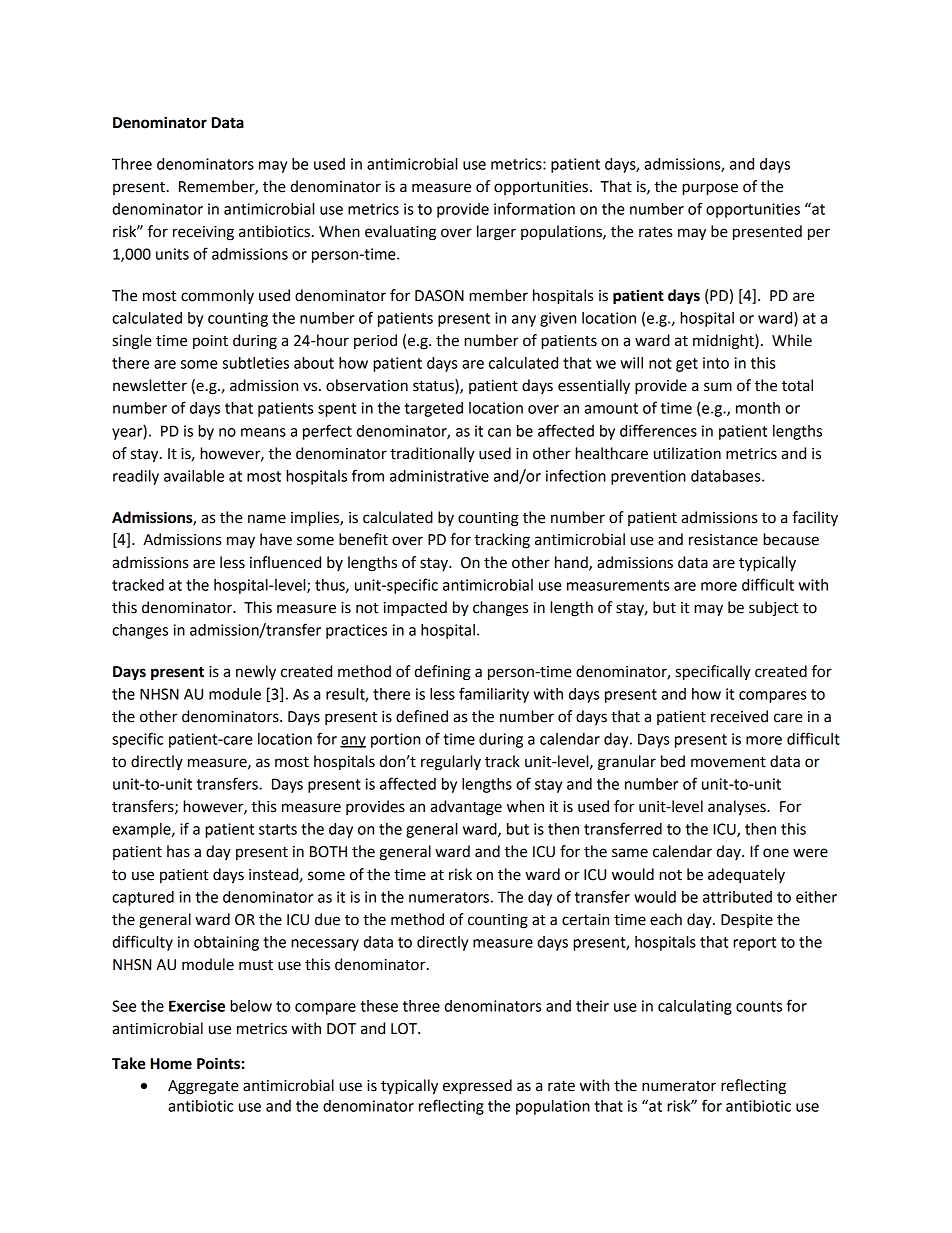  I want to click on counts, so click(759, 1006).
